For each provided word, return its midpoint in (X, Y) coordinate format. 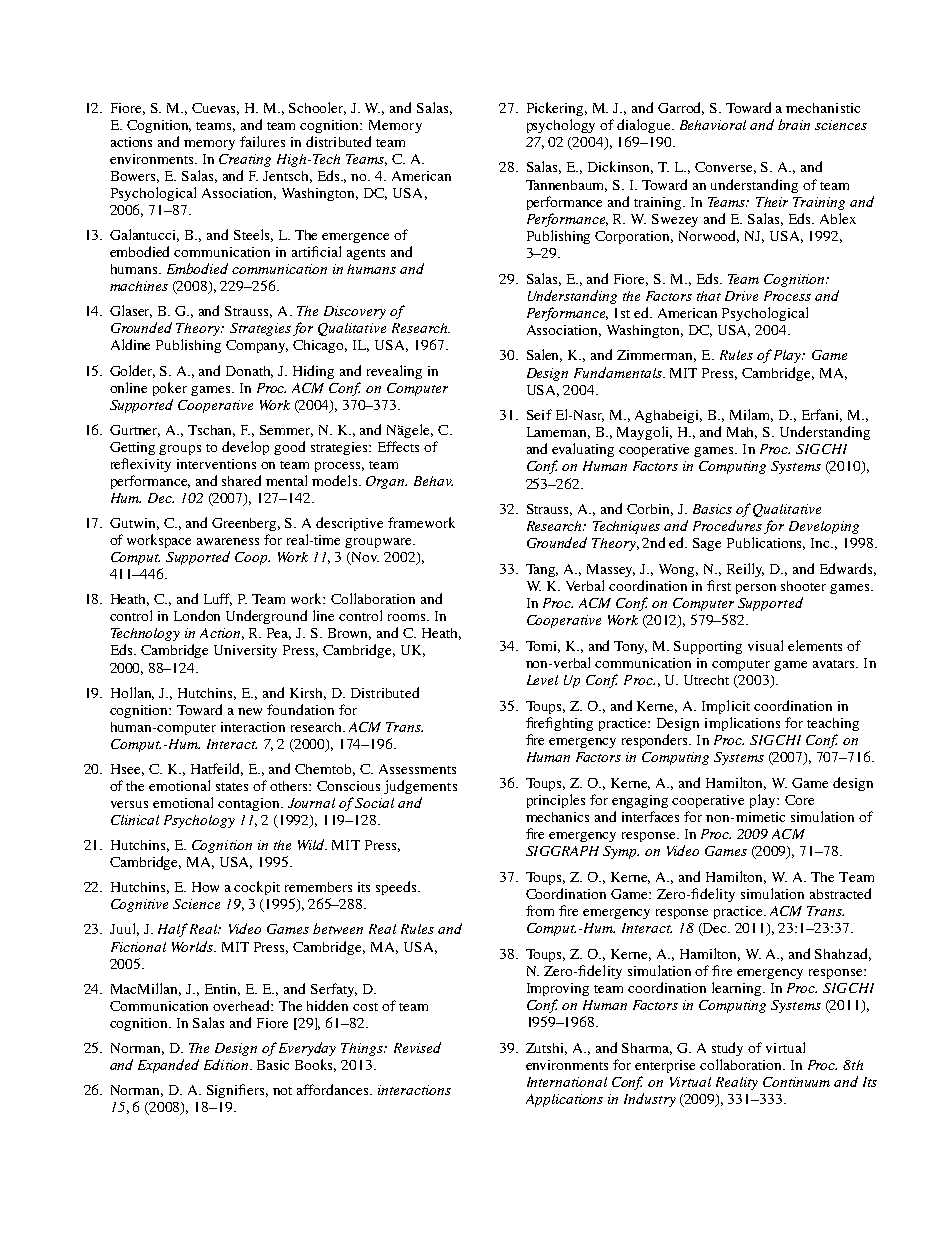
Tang (542, 570)
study (727, 1049)
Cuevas (215, 109)
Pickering (557, 109)
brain (794, 124)
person (756, 589)
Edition (227, 1064)
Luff (218, 599)
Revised (417, 1047)
